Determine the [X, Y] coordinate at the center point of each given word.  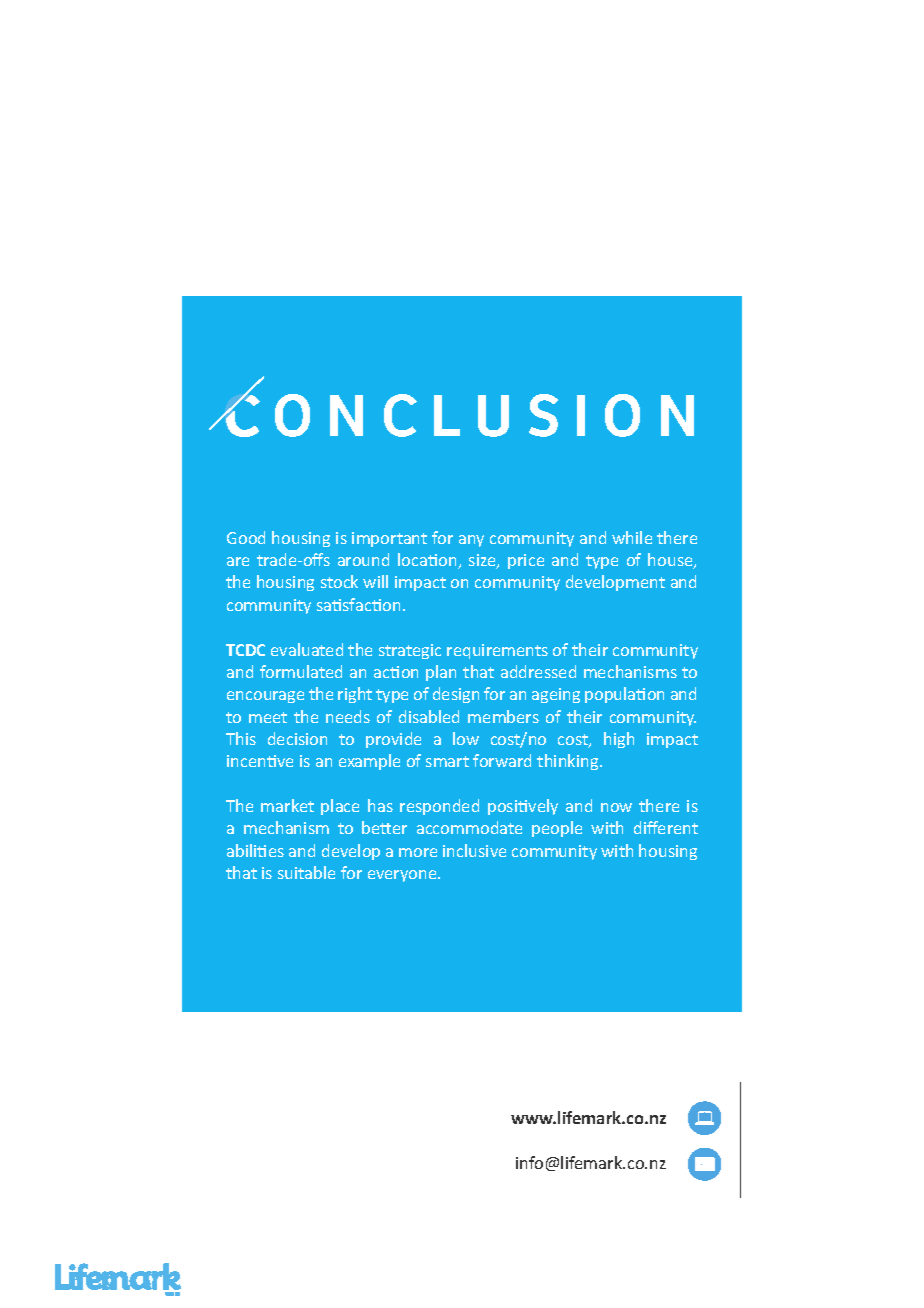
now [616, 807]
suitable [306, 872]
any [471, 541]
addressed [538, 671]
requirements [497, 651]
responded [439, 807]
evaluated [307, 649]
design [456, 695]
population [624, 695]
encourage [265, 697]
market [287, 805]
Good [246, 537]
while [632, 537]
